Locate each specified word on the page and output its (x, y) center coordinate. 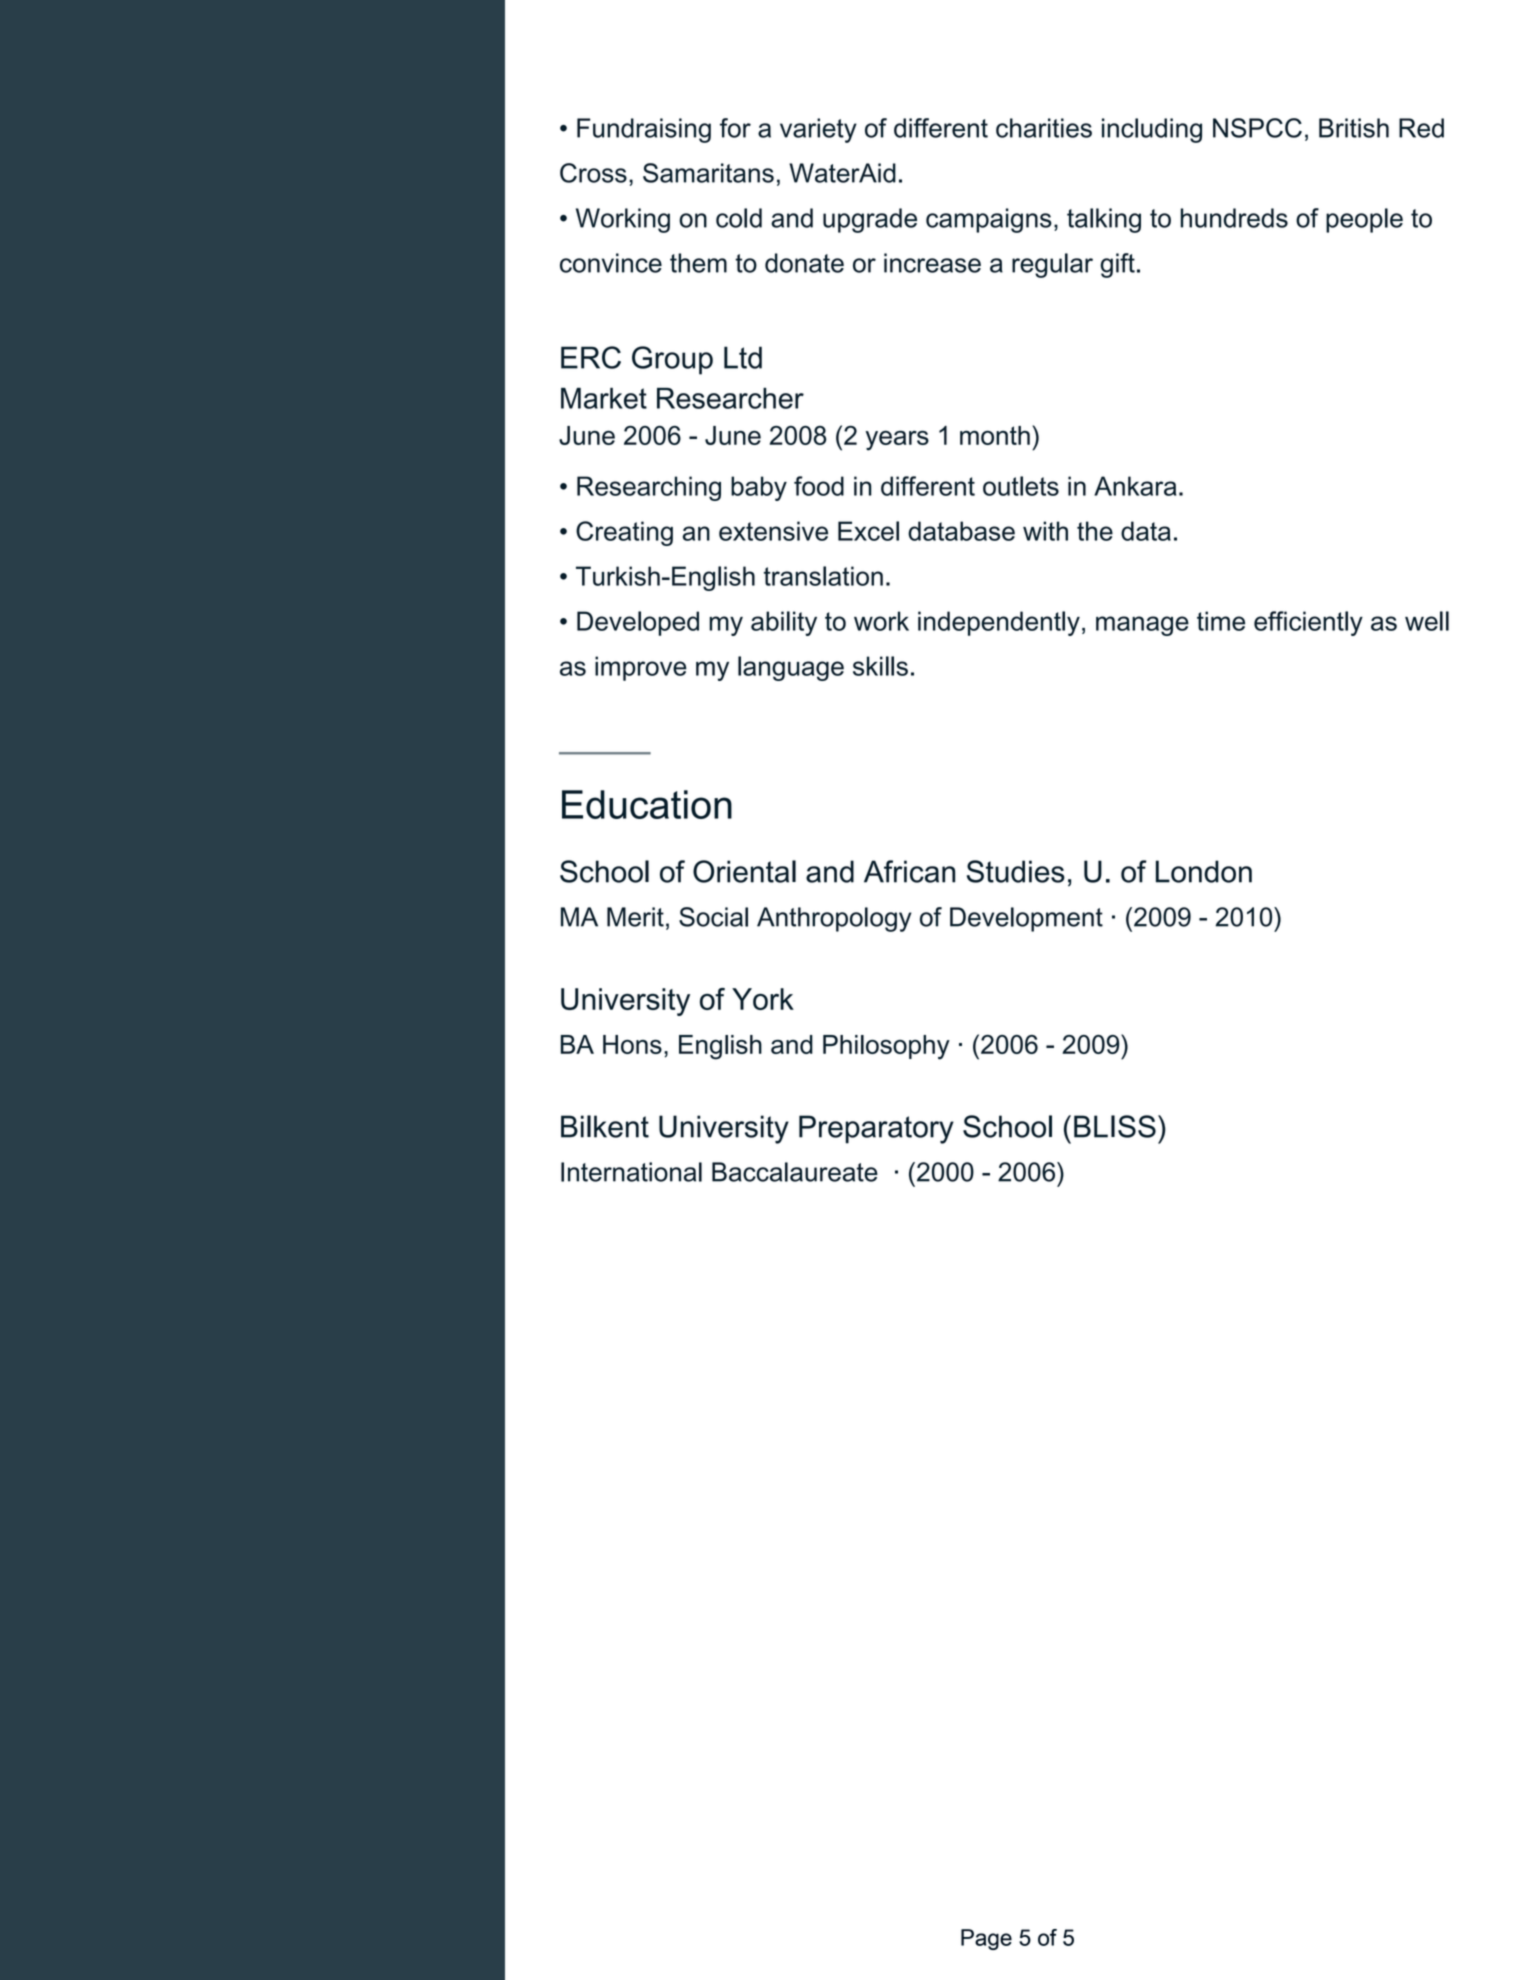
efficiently (1308, 623)
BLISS (1115, 1126)
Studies (1016, 871)
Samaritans (708, 173)
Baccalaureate (795, 1172)
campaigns (989, 220)
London (1204, 871)
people (1364, 220)
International (631, 1172)
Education (647, 804)
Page (986, 1939)
